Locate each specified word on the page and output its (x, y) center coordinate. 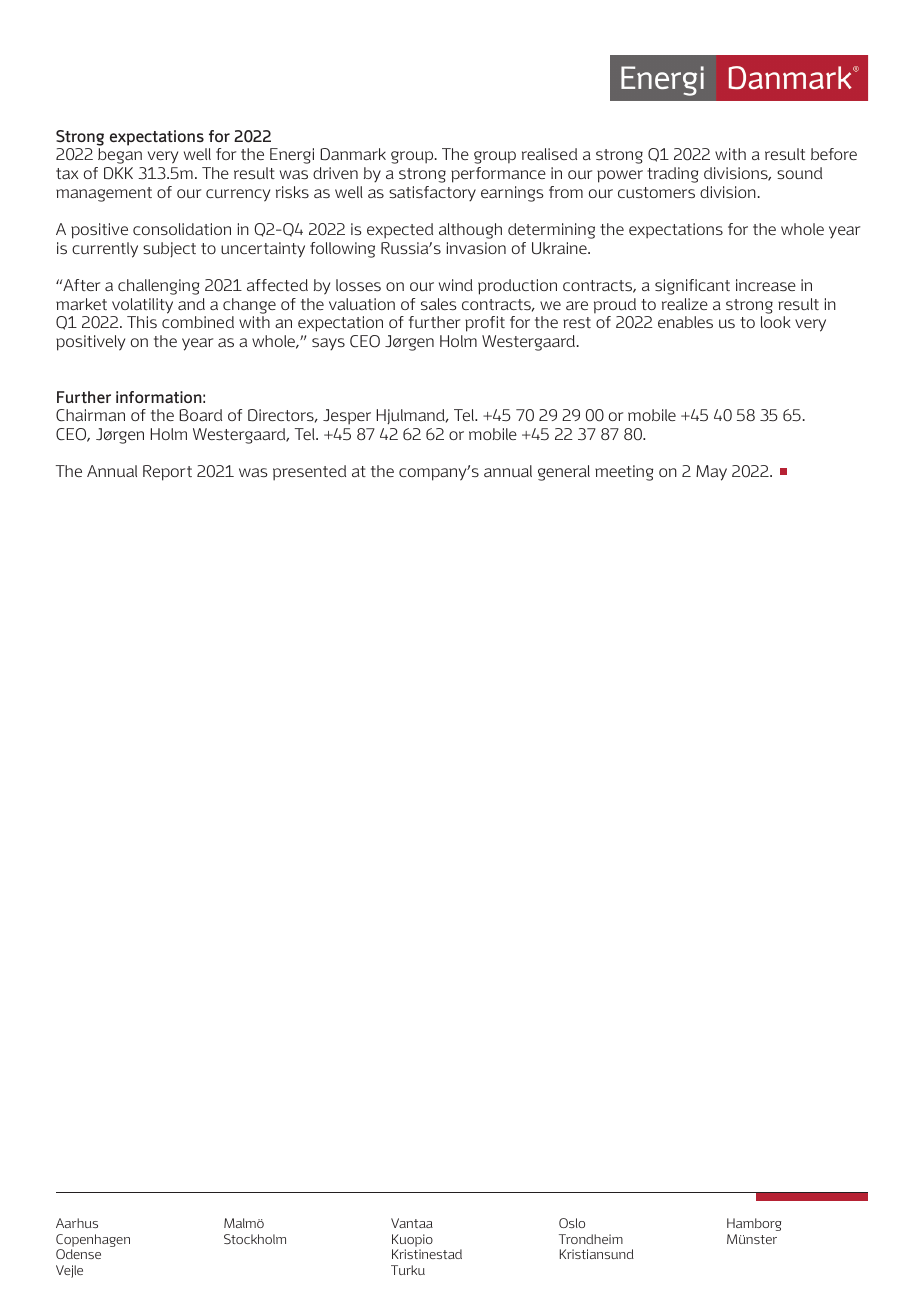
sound (799, 173)
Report (167, 473)
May (711, 473)
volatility (142, 306)
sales (439, 304)
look (776, 322)
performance (498, 175)
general (564, 473)
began (120, 156)
